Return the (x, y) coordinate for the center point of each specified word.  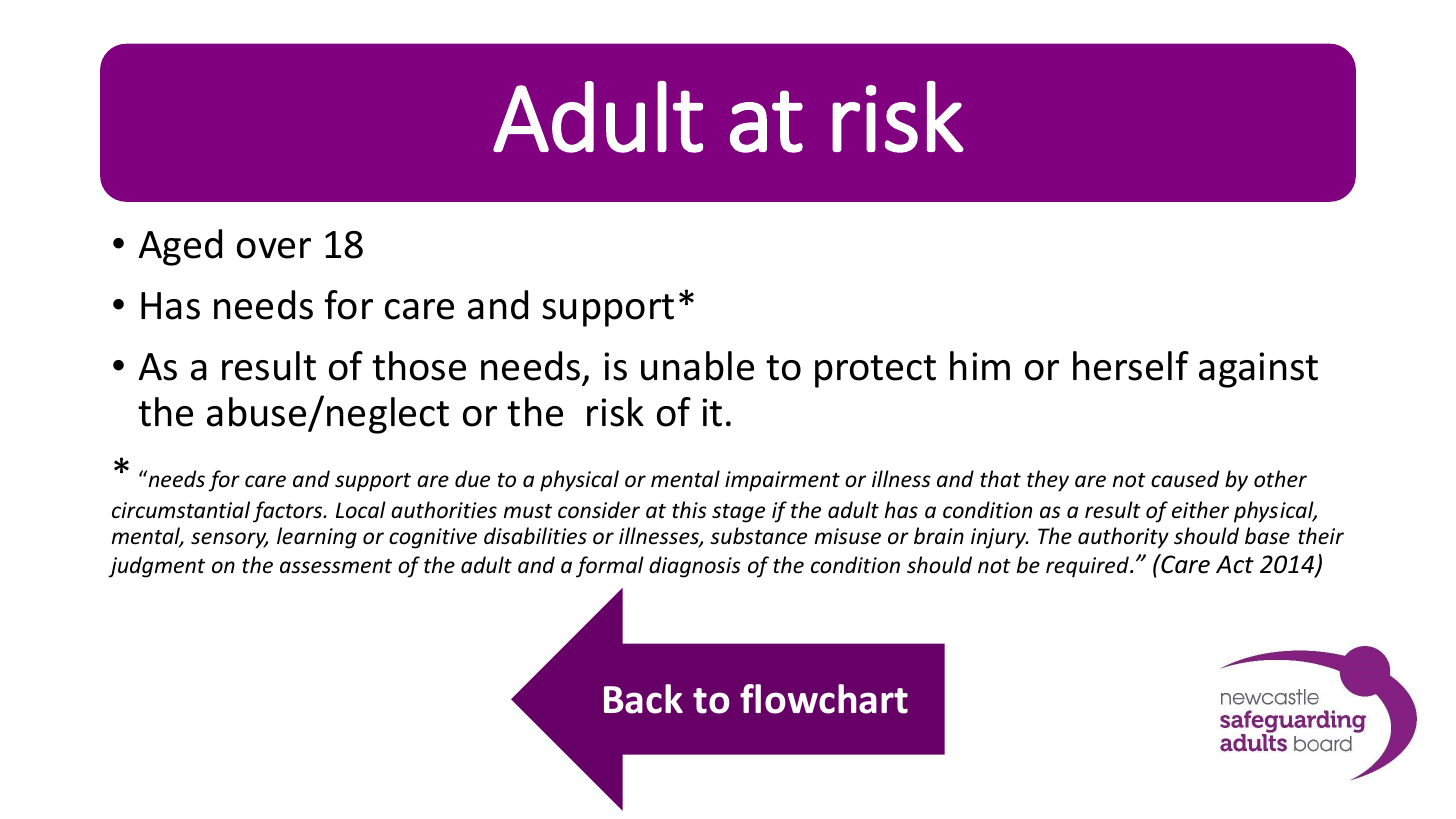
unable (697, 366)
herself (1131, 366)
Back (643, 699)
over (274, 248)
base (1267, 536)
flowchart (824, 699)
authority (1123, 538)
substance (758, 536)
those (419, 366)
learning (317, 538)
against (1258, 370)
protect (875, 371)
